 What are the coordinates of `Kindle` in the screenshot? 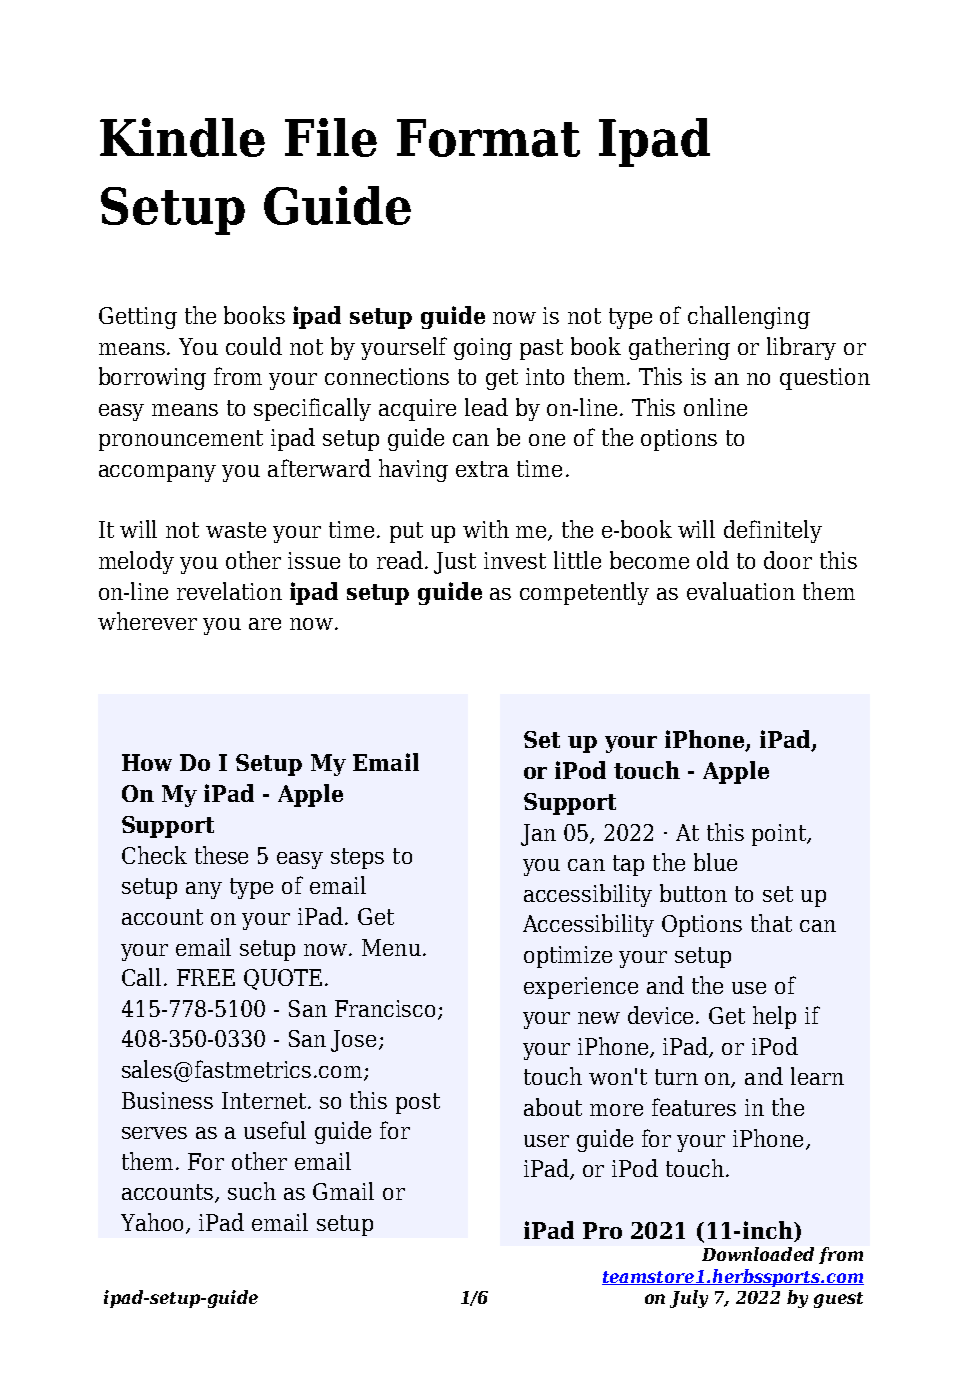 It's located at (182, 137).
